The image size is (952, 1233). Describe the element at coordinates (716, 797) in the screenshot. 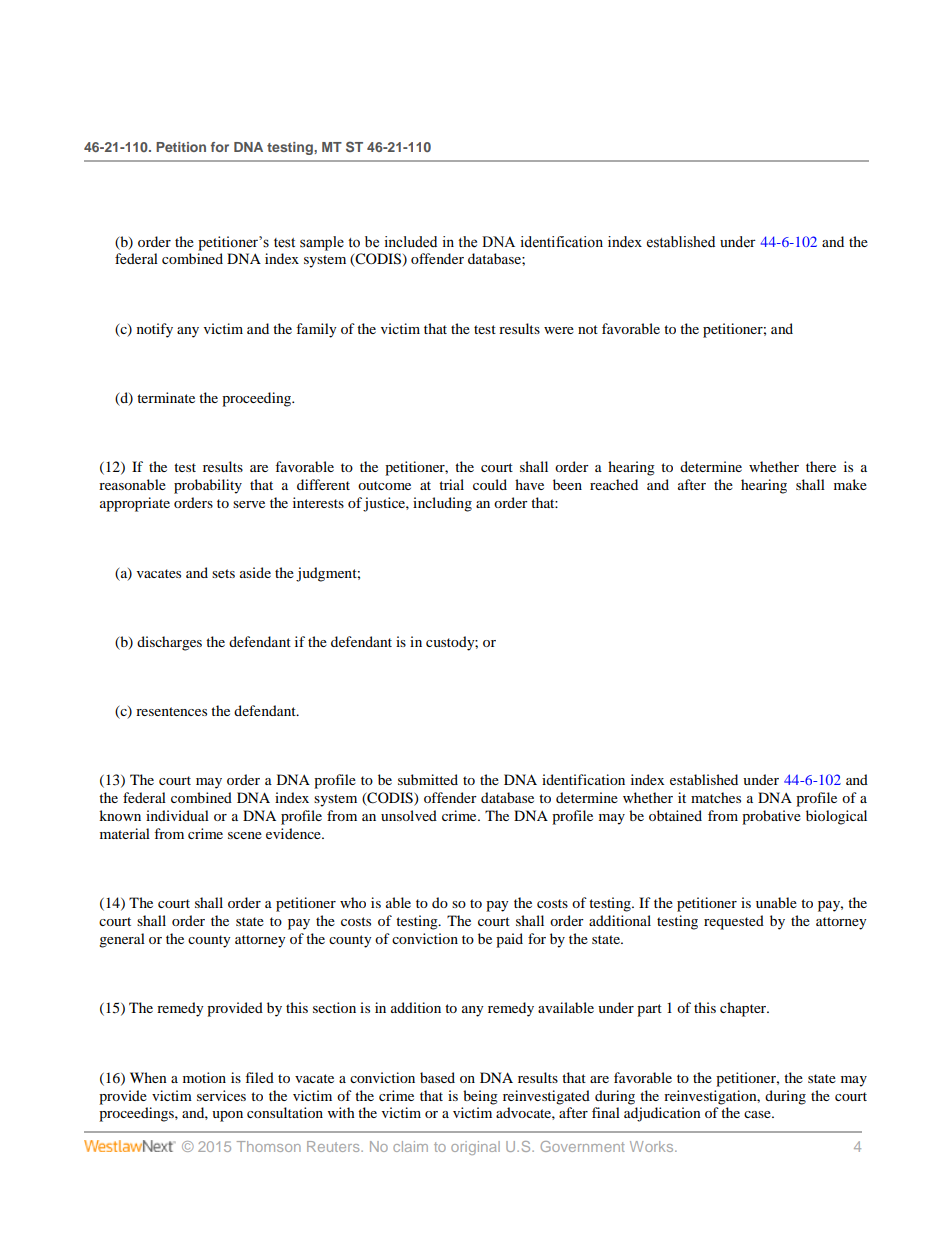

I see `matches` at that location.
